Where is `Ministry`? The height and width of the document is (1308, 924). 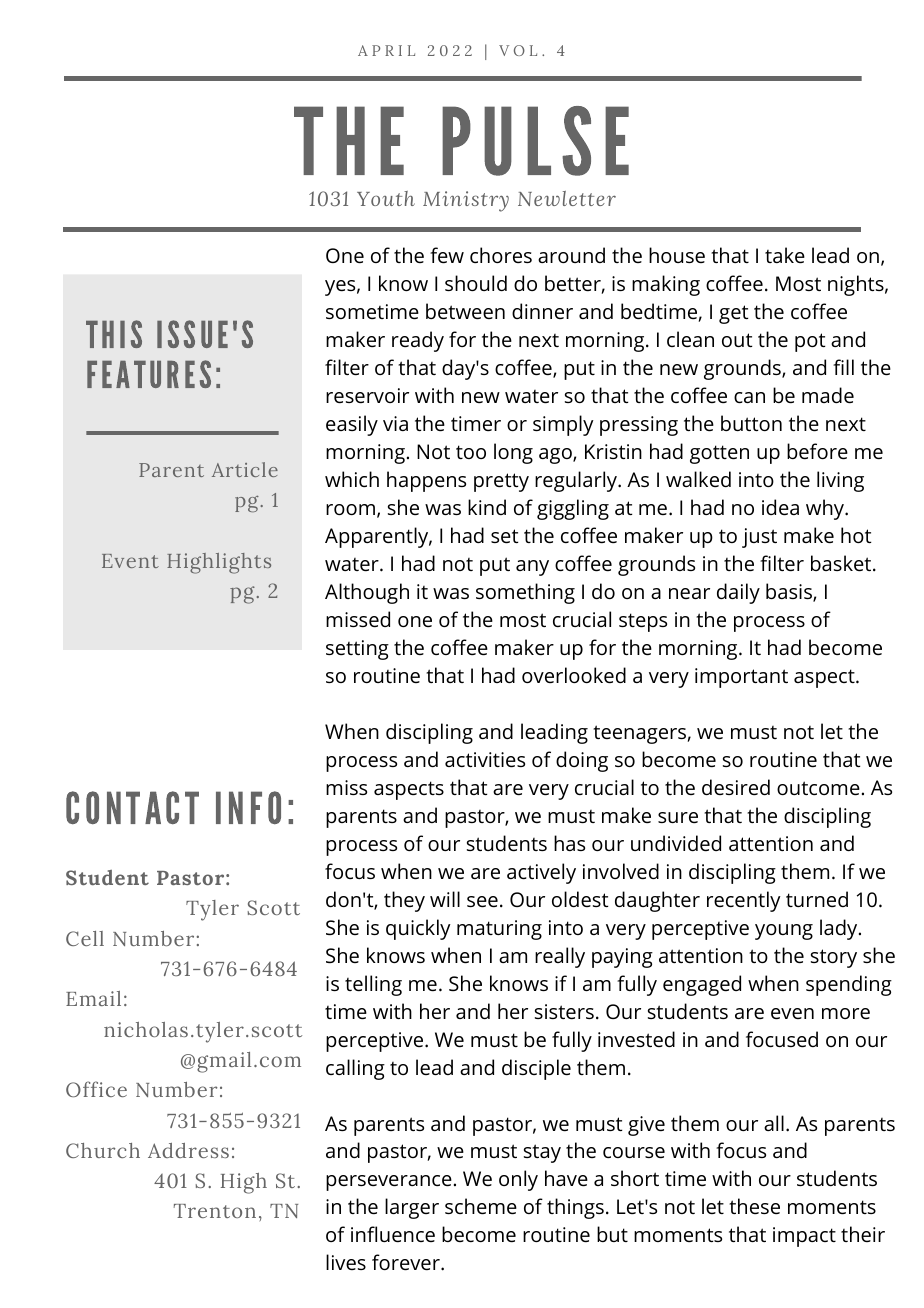
Ministry is located at coordinates (466, 201).
